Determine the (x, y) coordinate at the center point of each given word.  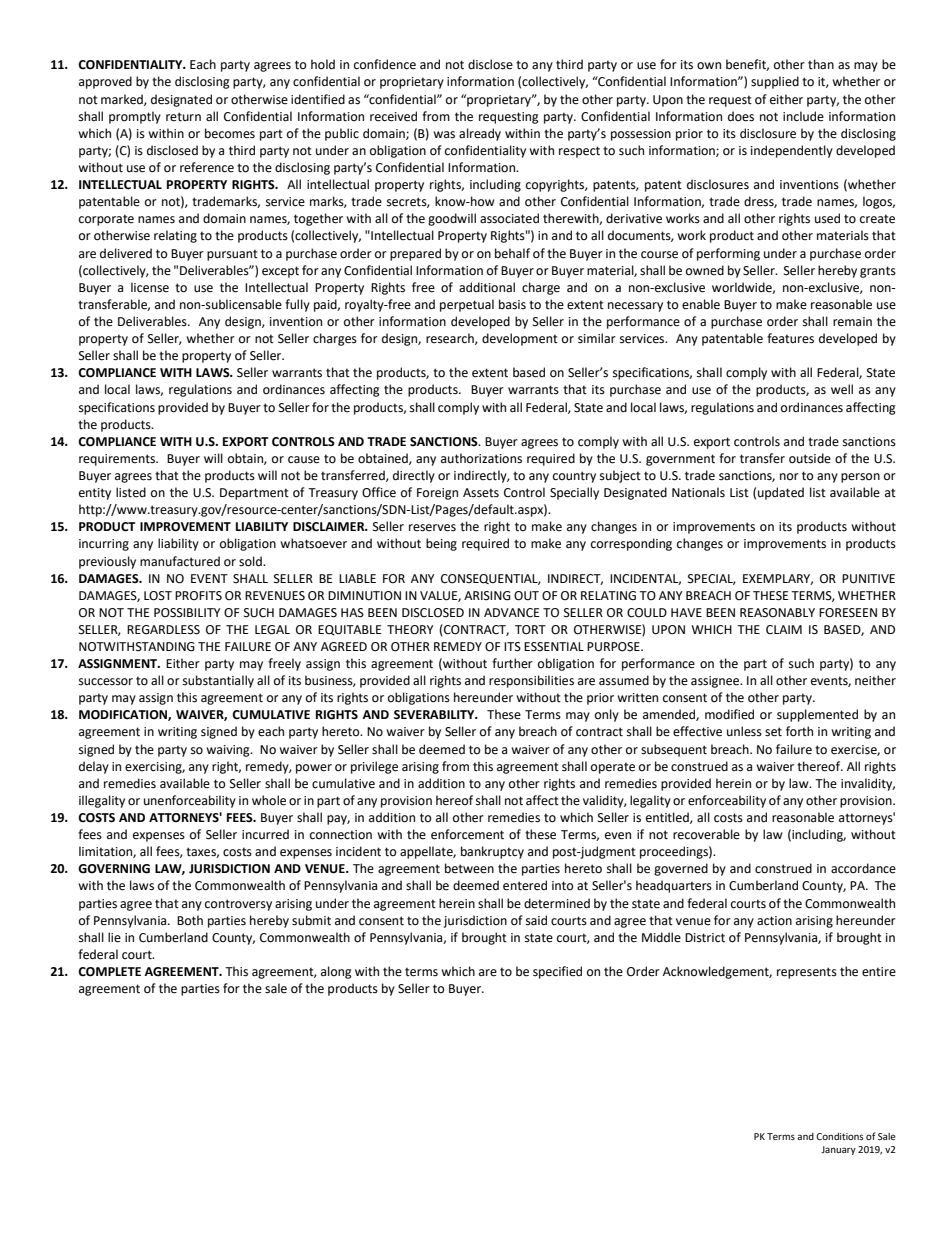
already (480, 134)
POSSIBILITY (187, 613)
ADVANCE (511, 613)
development (520, 339)
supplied (775, 82)
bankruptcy (492, 852)
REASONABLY (777, 613)
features (790, 338)
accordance (863, 868)
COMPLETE (109, 972)
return (183, 117)
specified (557, 972)
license (150, 287)
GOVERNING (114, 869)
